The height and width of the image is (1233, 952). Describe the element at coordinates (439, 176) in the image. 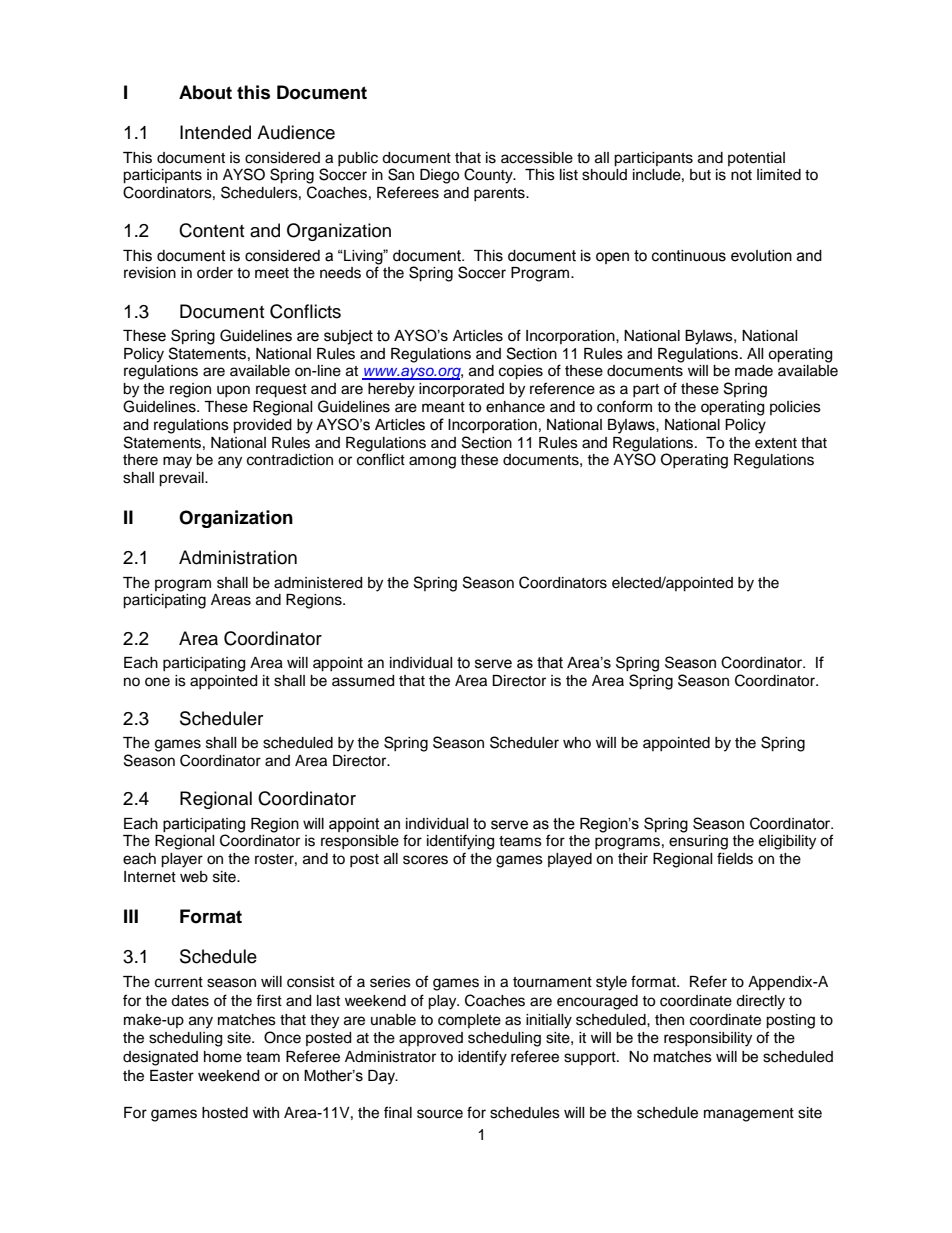

I see `Diego` at that location.
